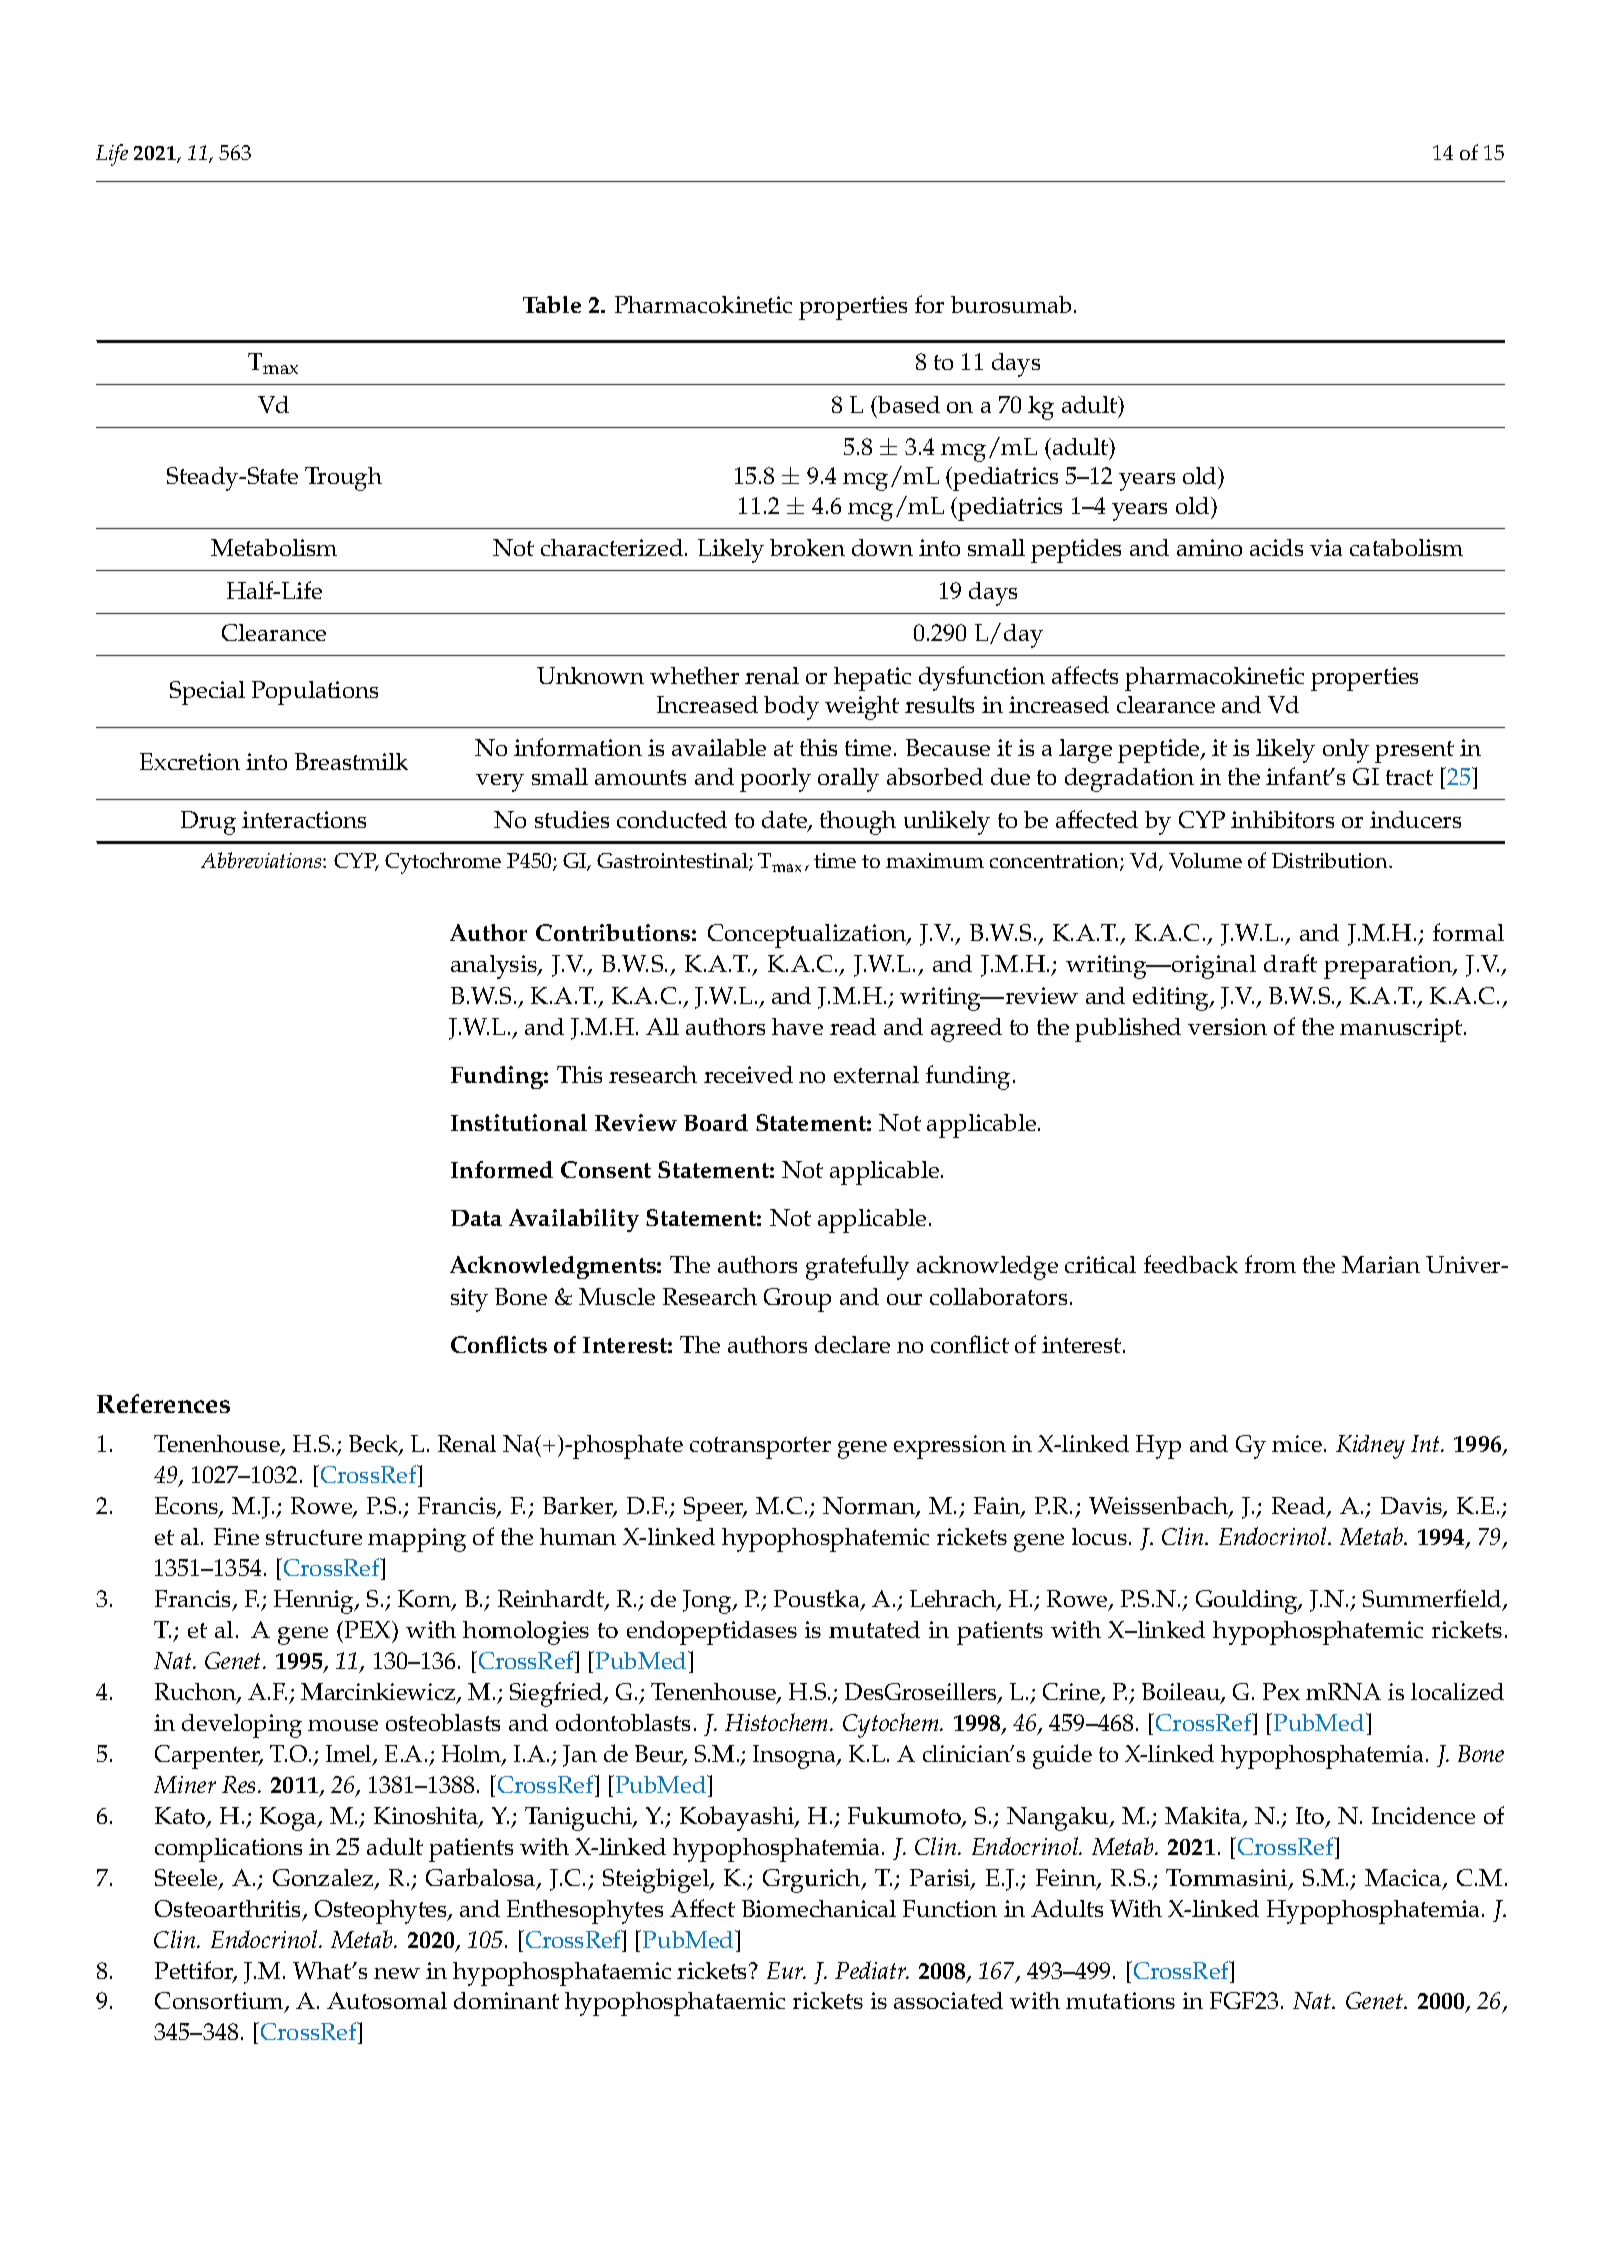 This page has width=1602, height=2266. What do you see at coordinates (343, 479) in the page?
I see `Trough` at bounding box center [343, 479].
